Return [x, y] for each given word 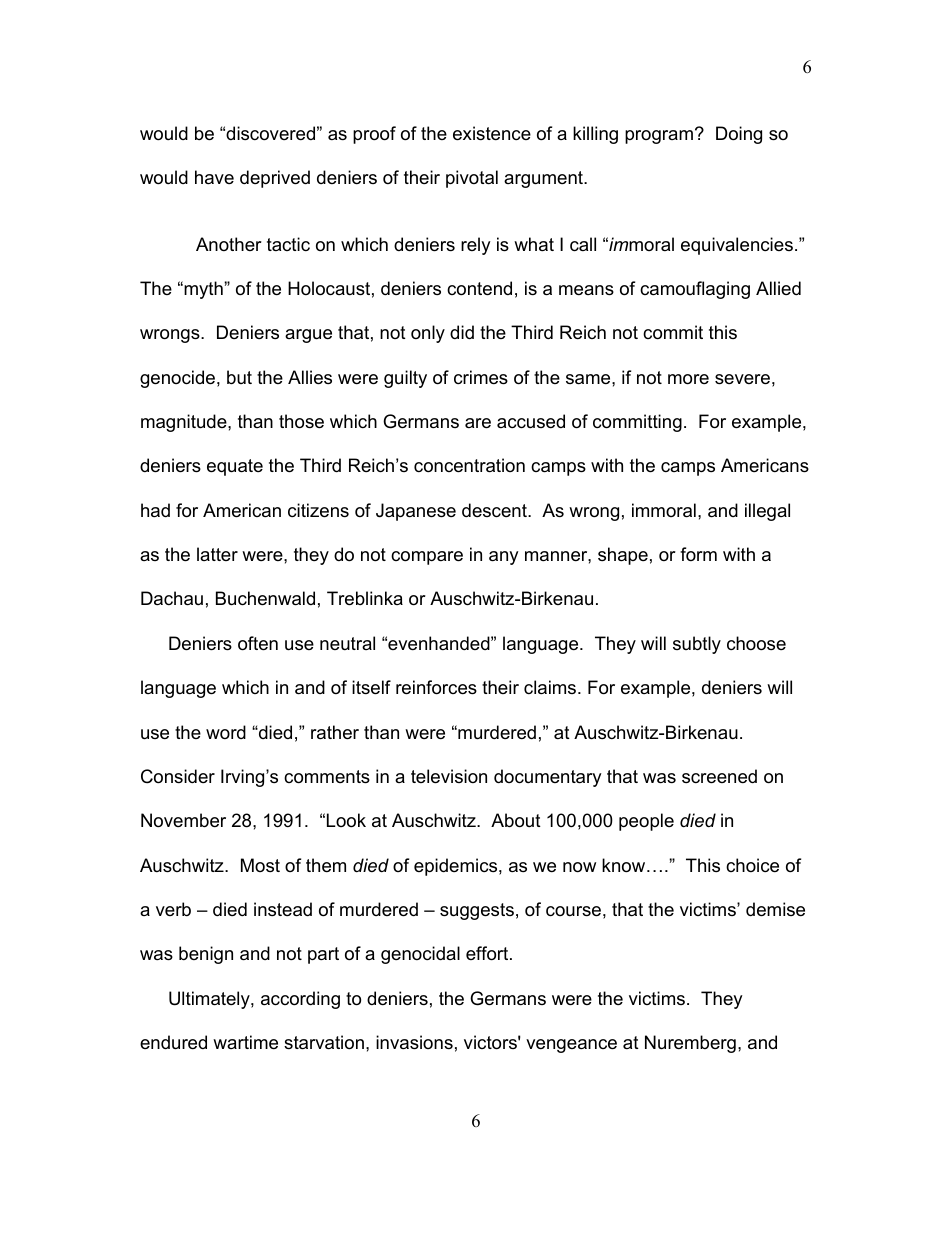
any [504, 558]
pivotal [472, 179]
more [688, 379]
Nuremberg [690, 1044]
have [214, 177]
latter [217, 554]
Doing [739, 135]
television [449, 776]
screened [719, 776]
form [698, 554]
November [183, 820]
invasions [414, 1042]
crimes [481, 377]
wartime [245, 1042]
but [239, 377]
